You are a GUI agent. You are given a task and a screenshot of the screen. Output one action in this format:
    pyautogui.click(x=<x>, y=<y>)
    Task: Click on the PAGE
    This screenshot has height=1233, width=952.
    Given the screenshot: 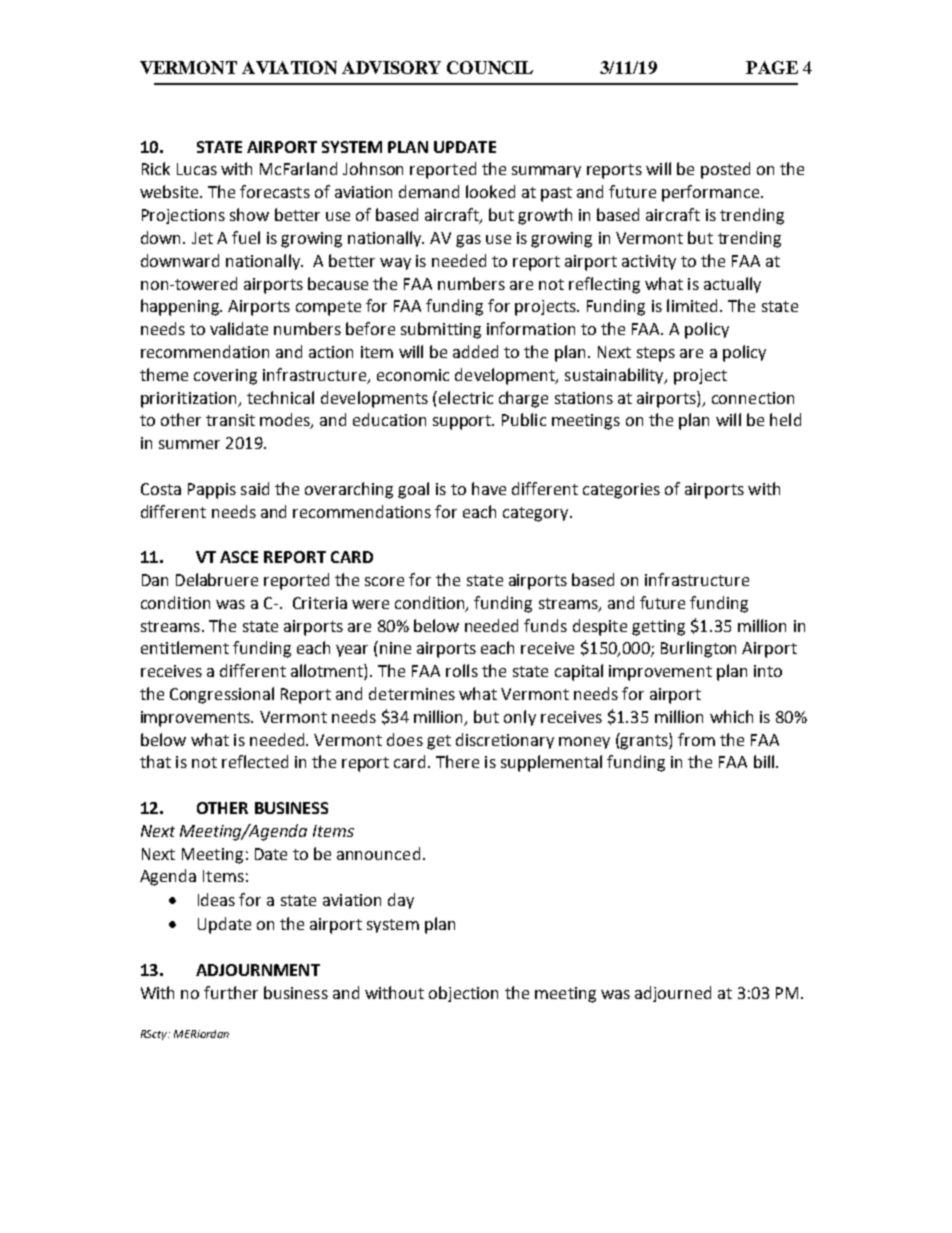 What is the action you would take?
    pyautogui.click(x=772, y=67)
